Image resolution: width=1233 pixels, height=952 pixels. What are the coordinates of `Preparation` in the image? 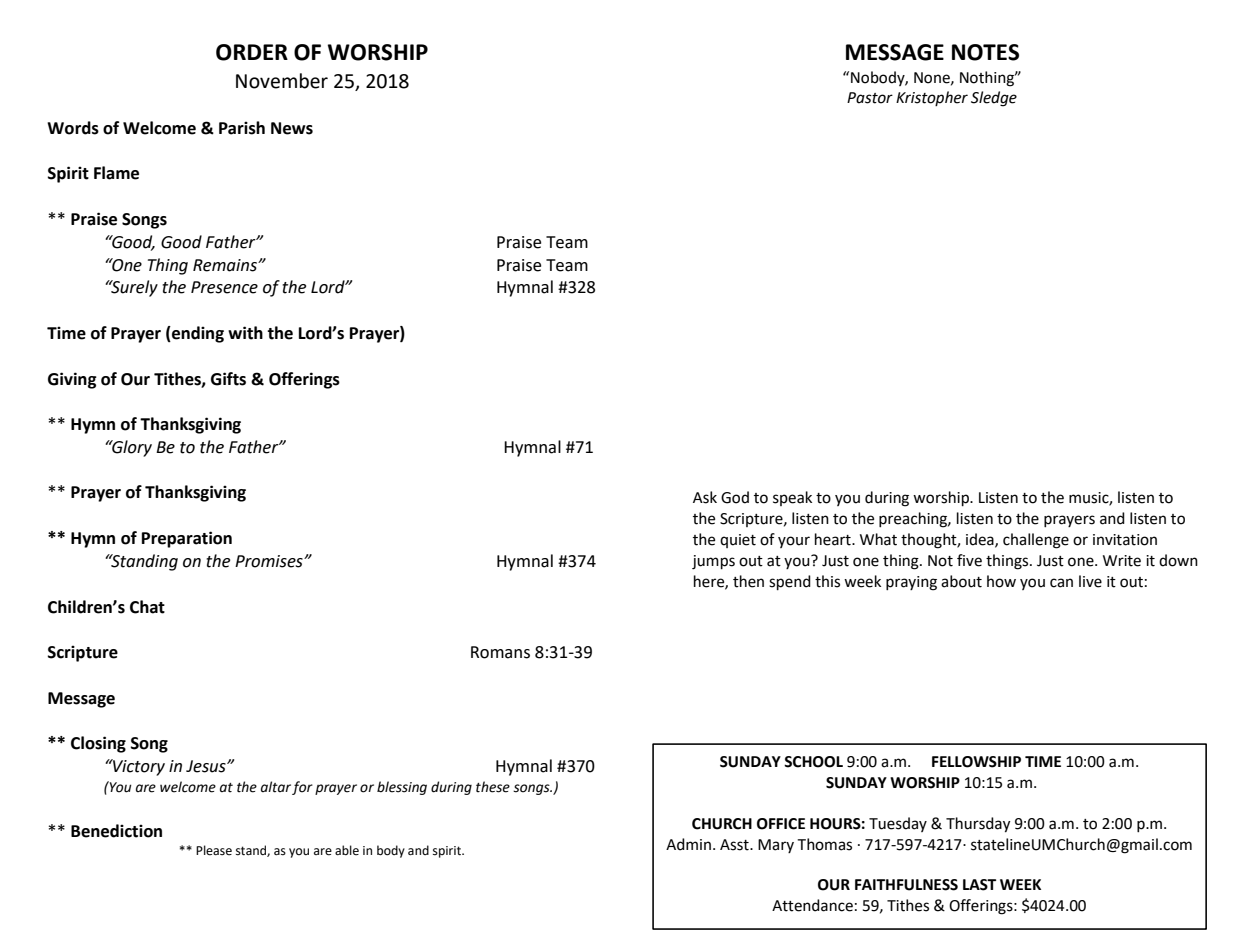 It's located at (187, 539).
